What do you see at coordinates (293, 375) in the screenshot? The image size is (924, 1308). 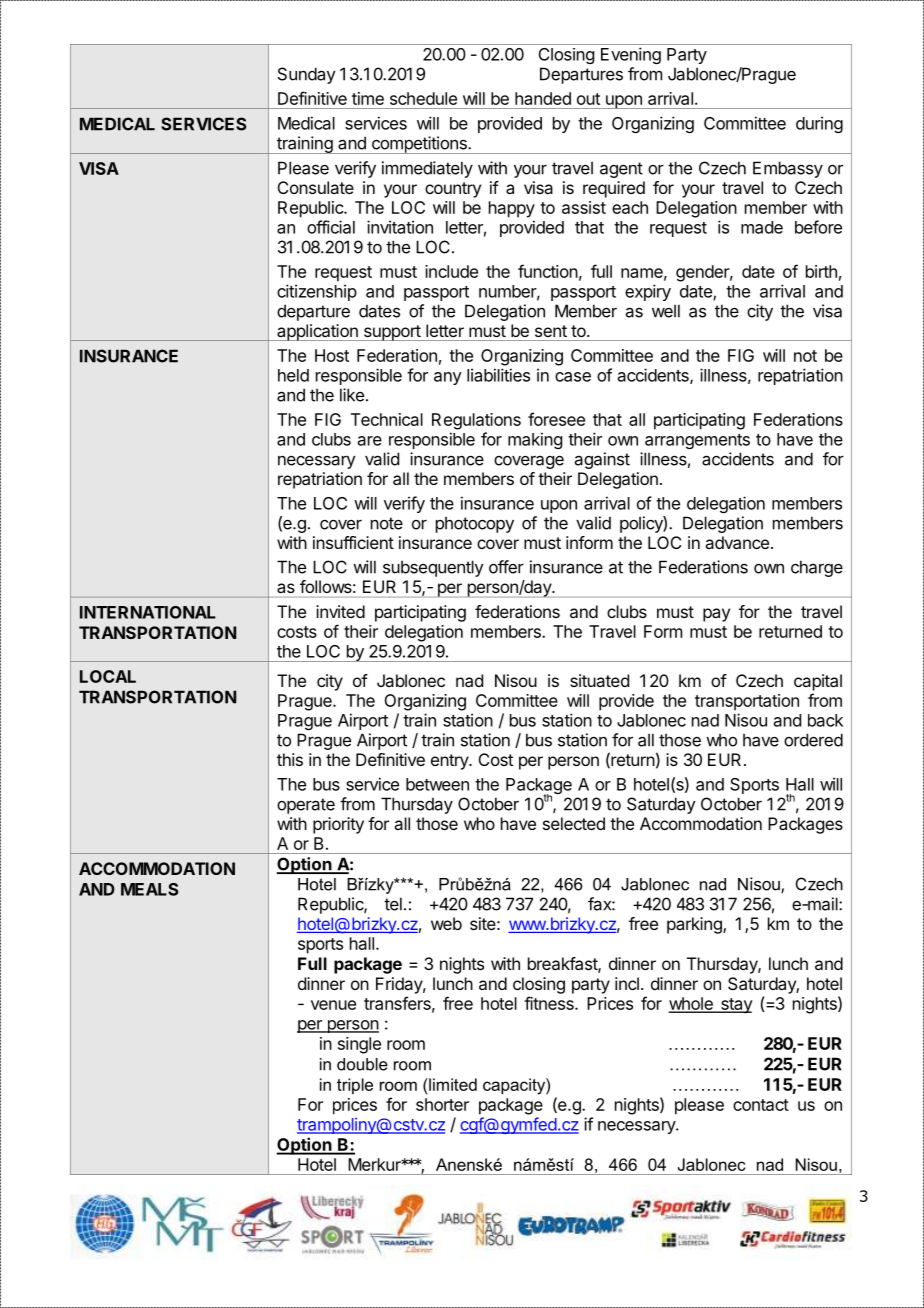 I see `held` at bounding box center [293, 375].
